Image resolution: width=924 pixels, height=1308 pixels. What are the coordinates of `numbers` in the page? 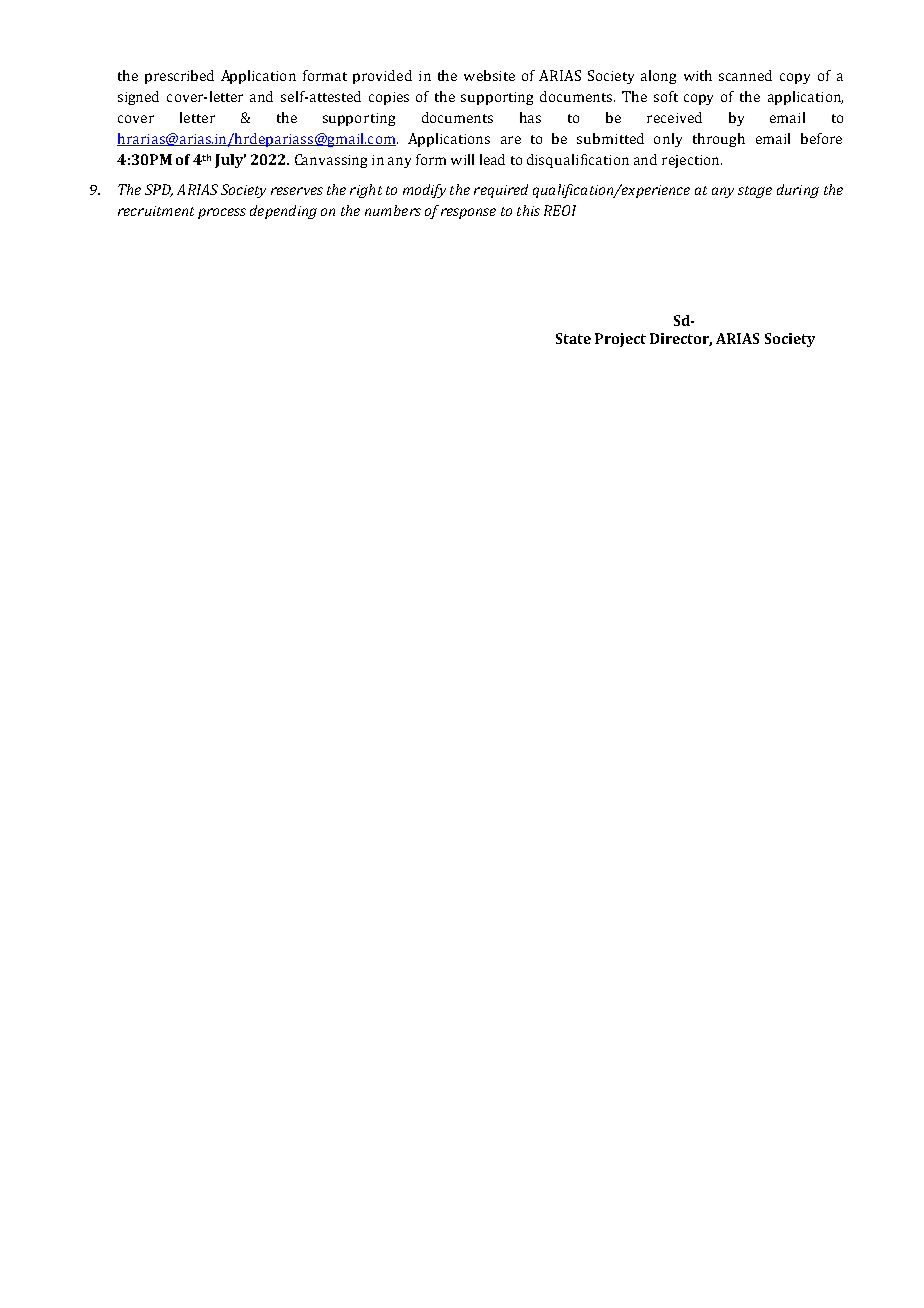 It's located at (393, 210).
